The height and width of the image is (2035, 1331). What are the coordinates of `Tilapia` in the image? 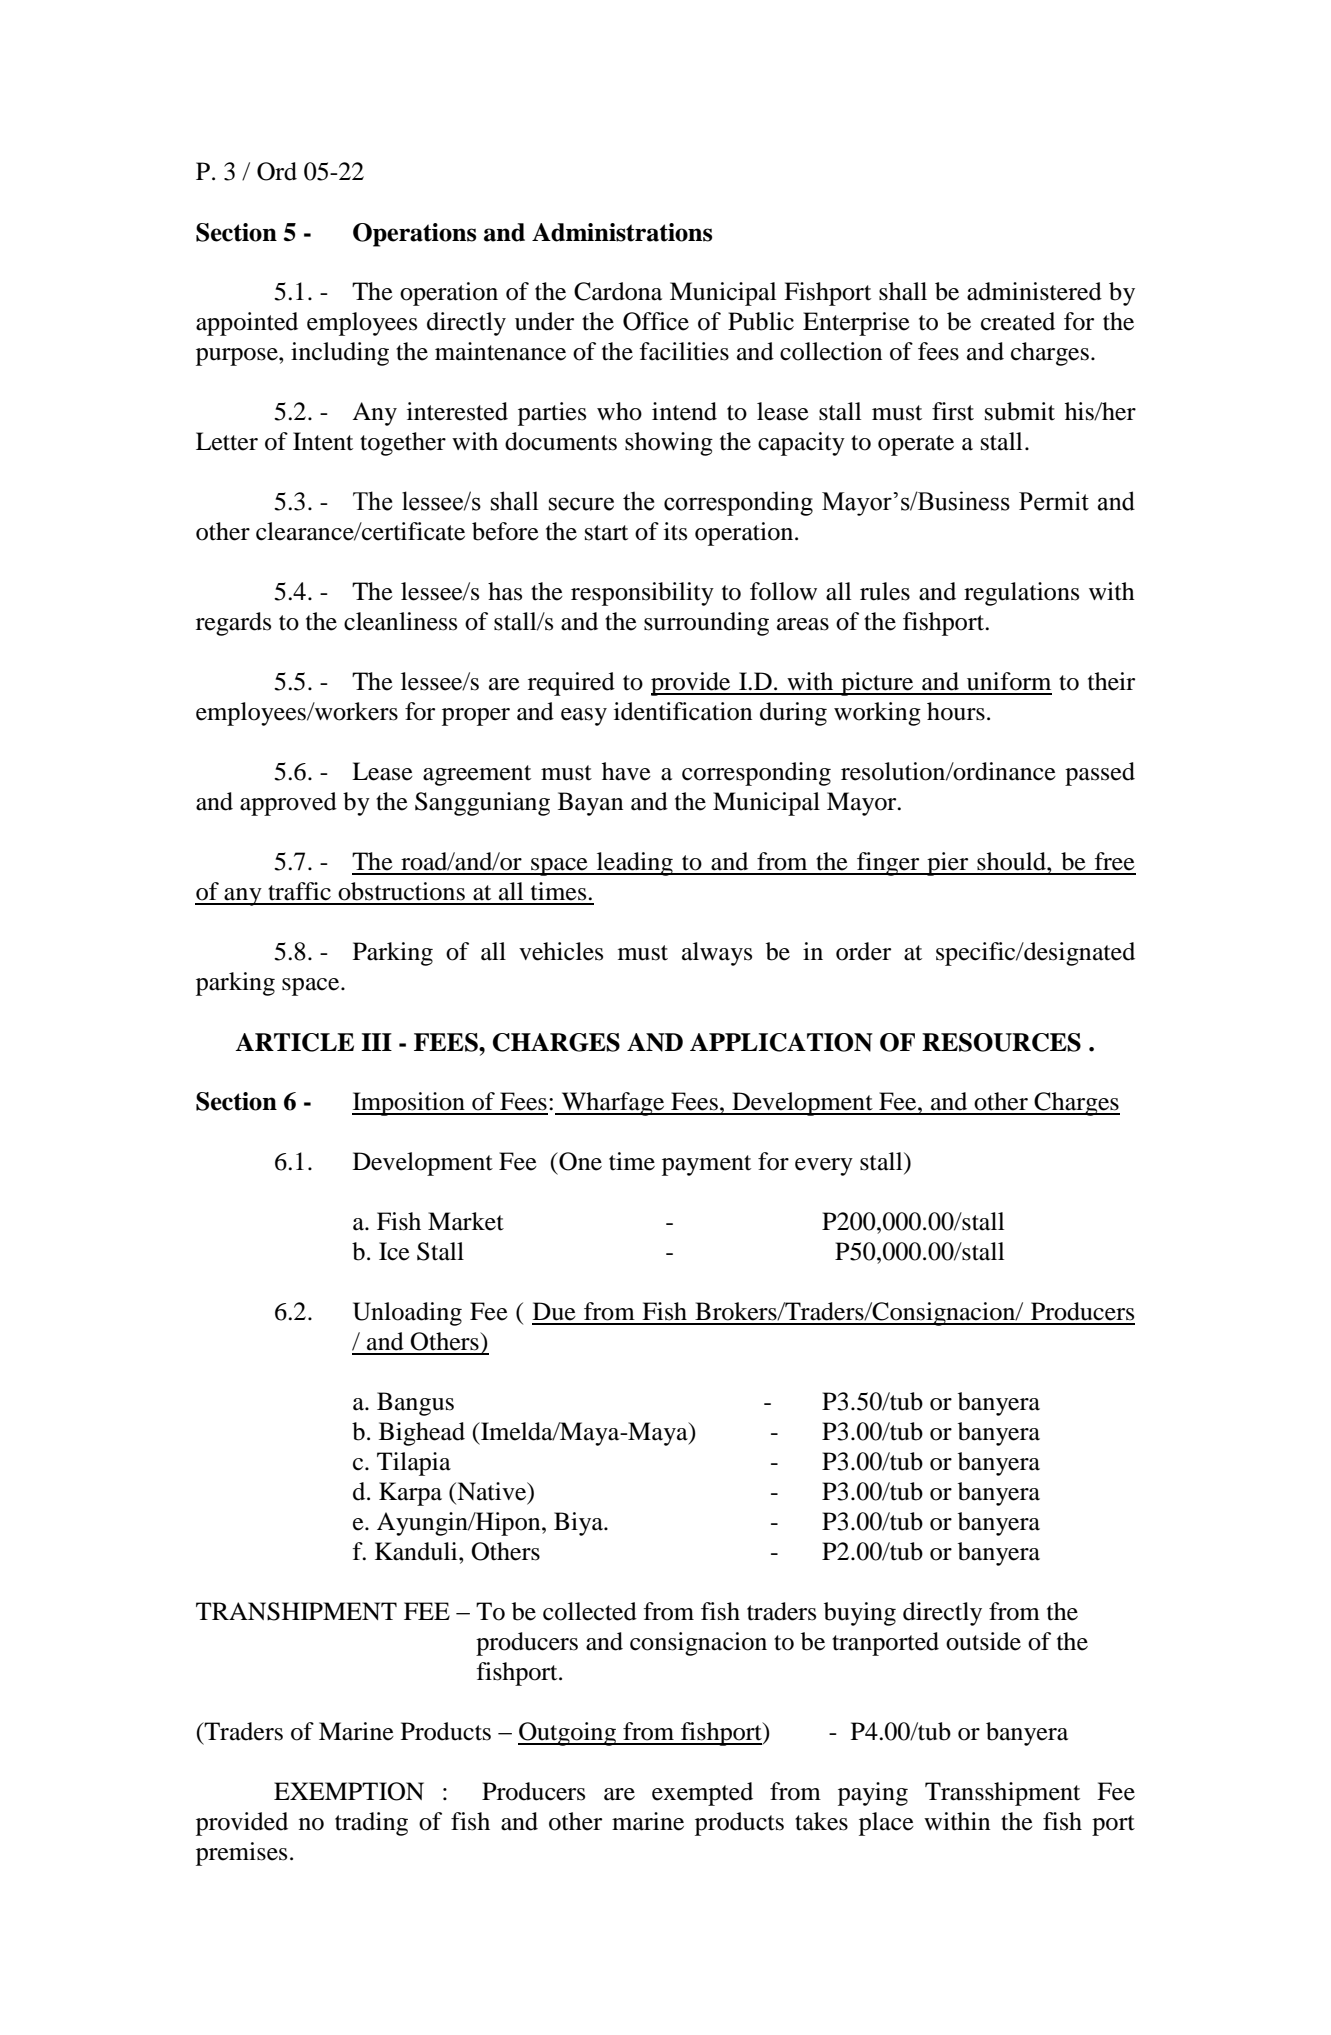 It's located at (414, 1464).
